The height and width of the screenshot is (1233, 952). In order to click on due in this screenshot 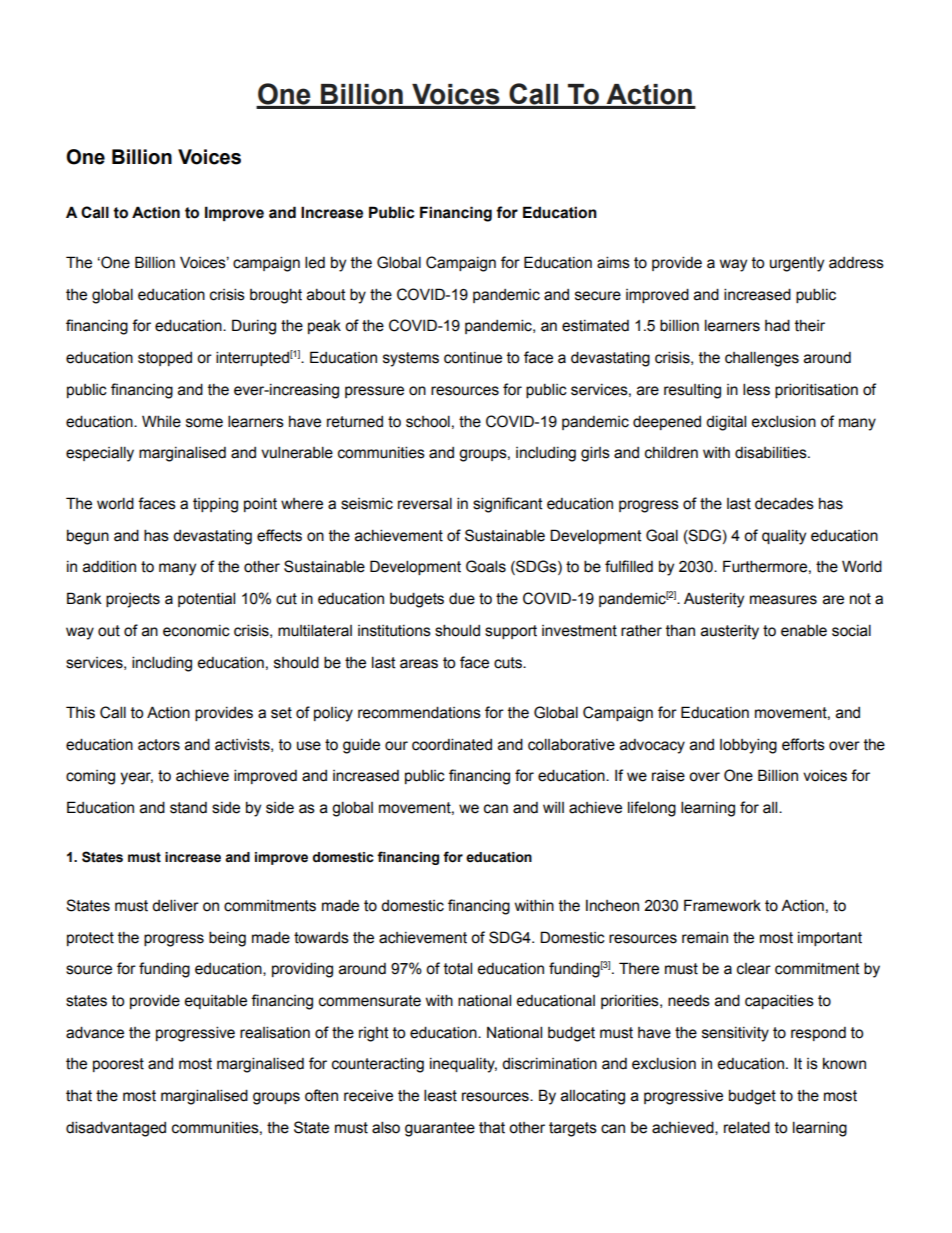, I will do `click(462, 599)`.
